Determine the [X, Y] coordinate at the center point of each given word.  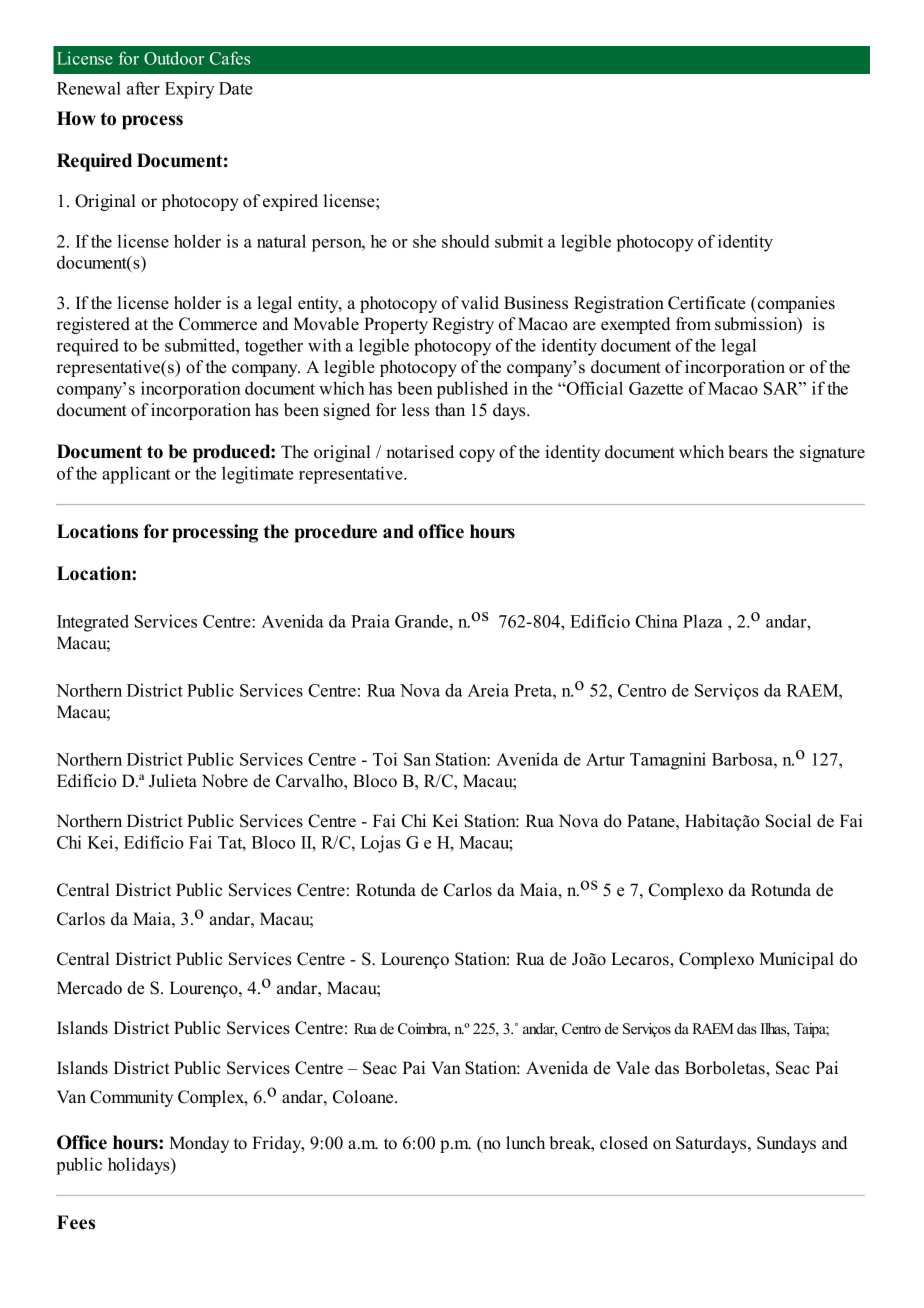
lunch [525, 1143]
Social [788, 821]
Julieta [173, 781]
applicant [136, 475]
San [417, 759]
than [450, 409]
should [466, 241]
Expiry [190, 90]
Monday [199, 1144]
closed [624, 1143]
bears [748, 452]
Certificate [707, 303]
